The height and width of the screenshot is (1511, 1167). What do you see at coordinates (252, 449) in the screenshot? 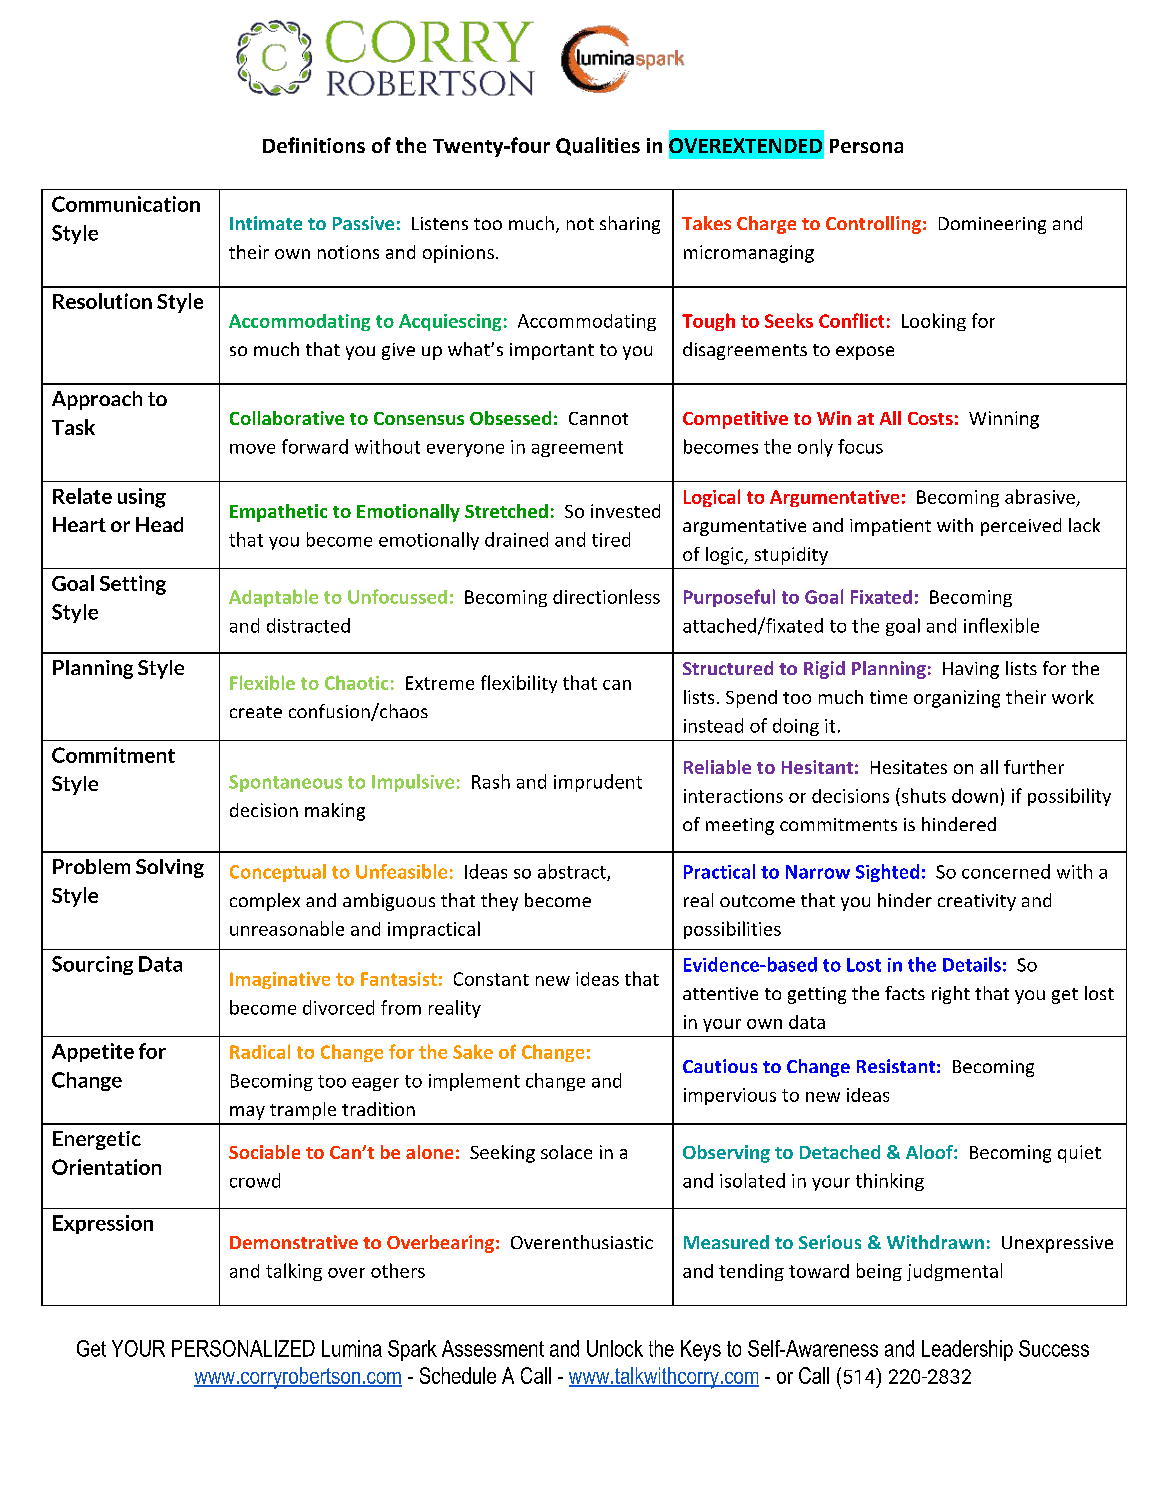
I see `move` at bounding box center [252, 449].
